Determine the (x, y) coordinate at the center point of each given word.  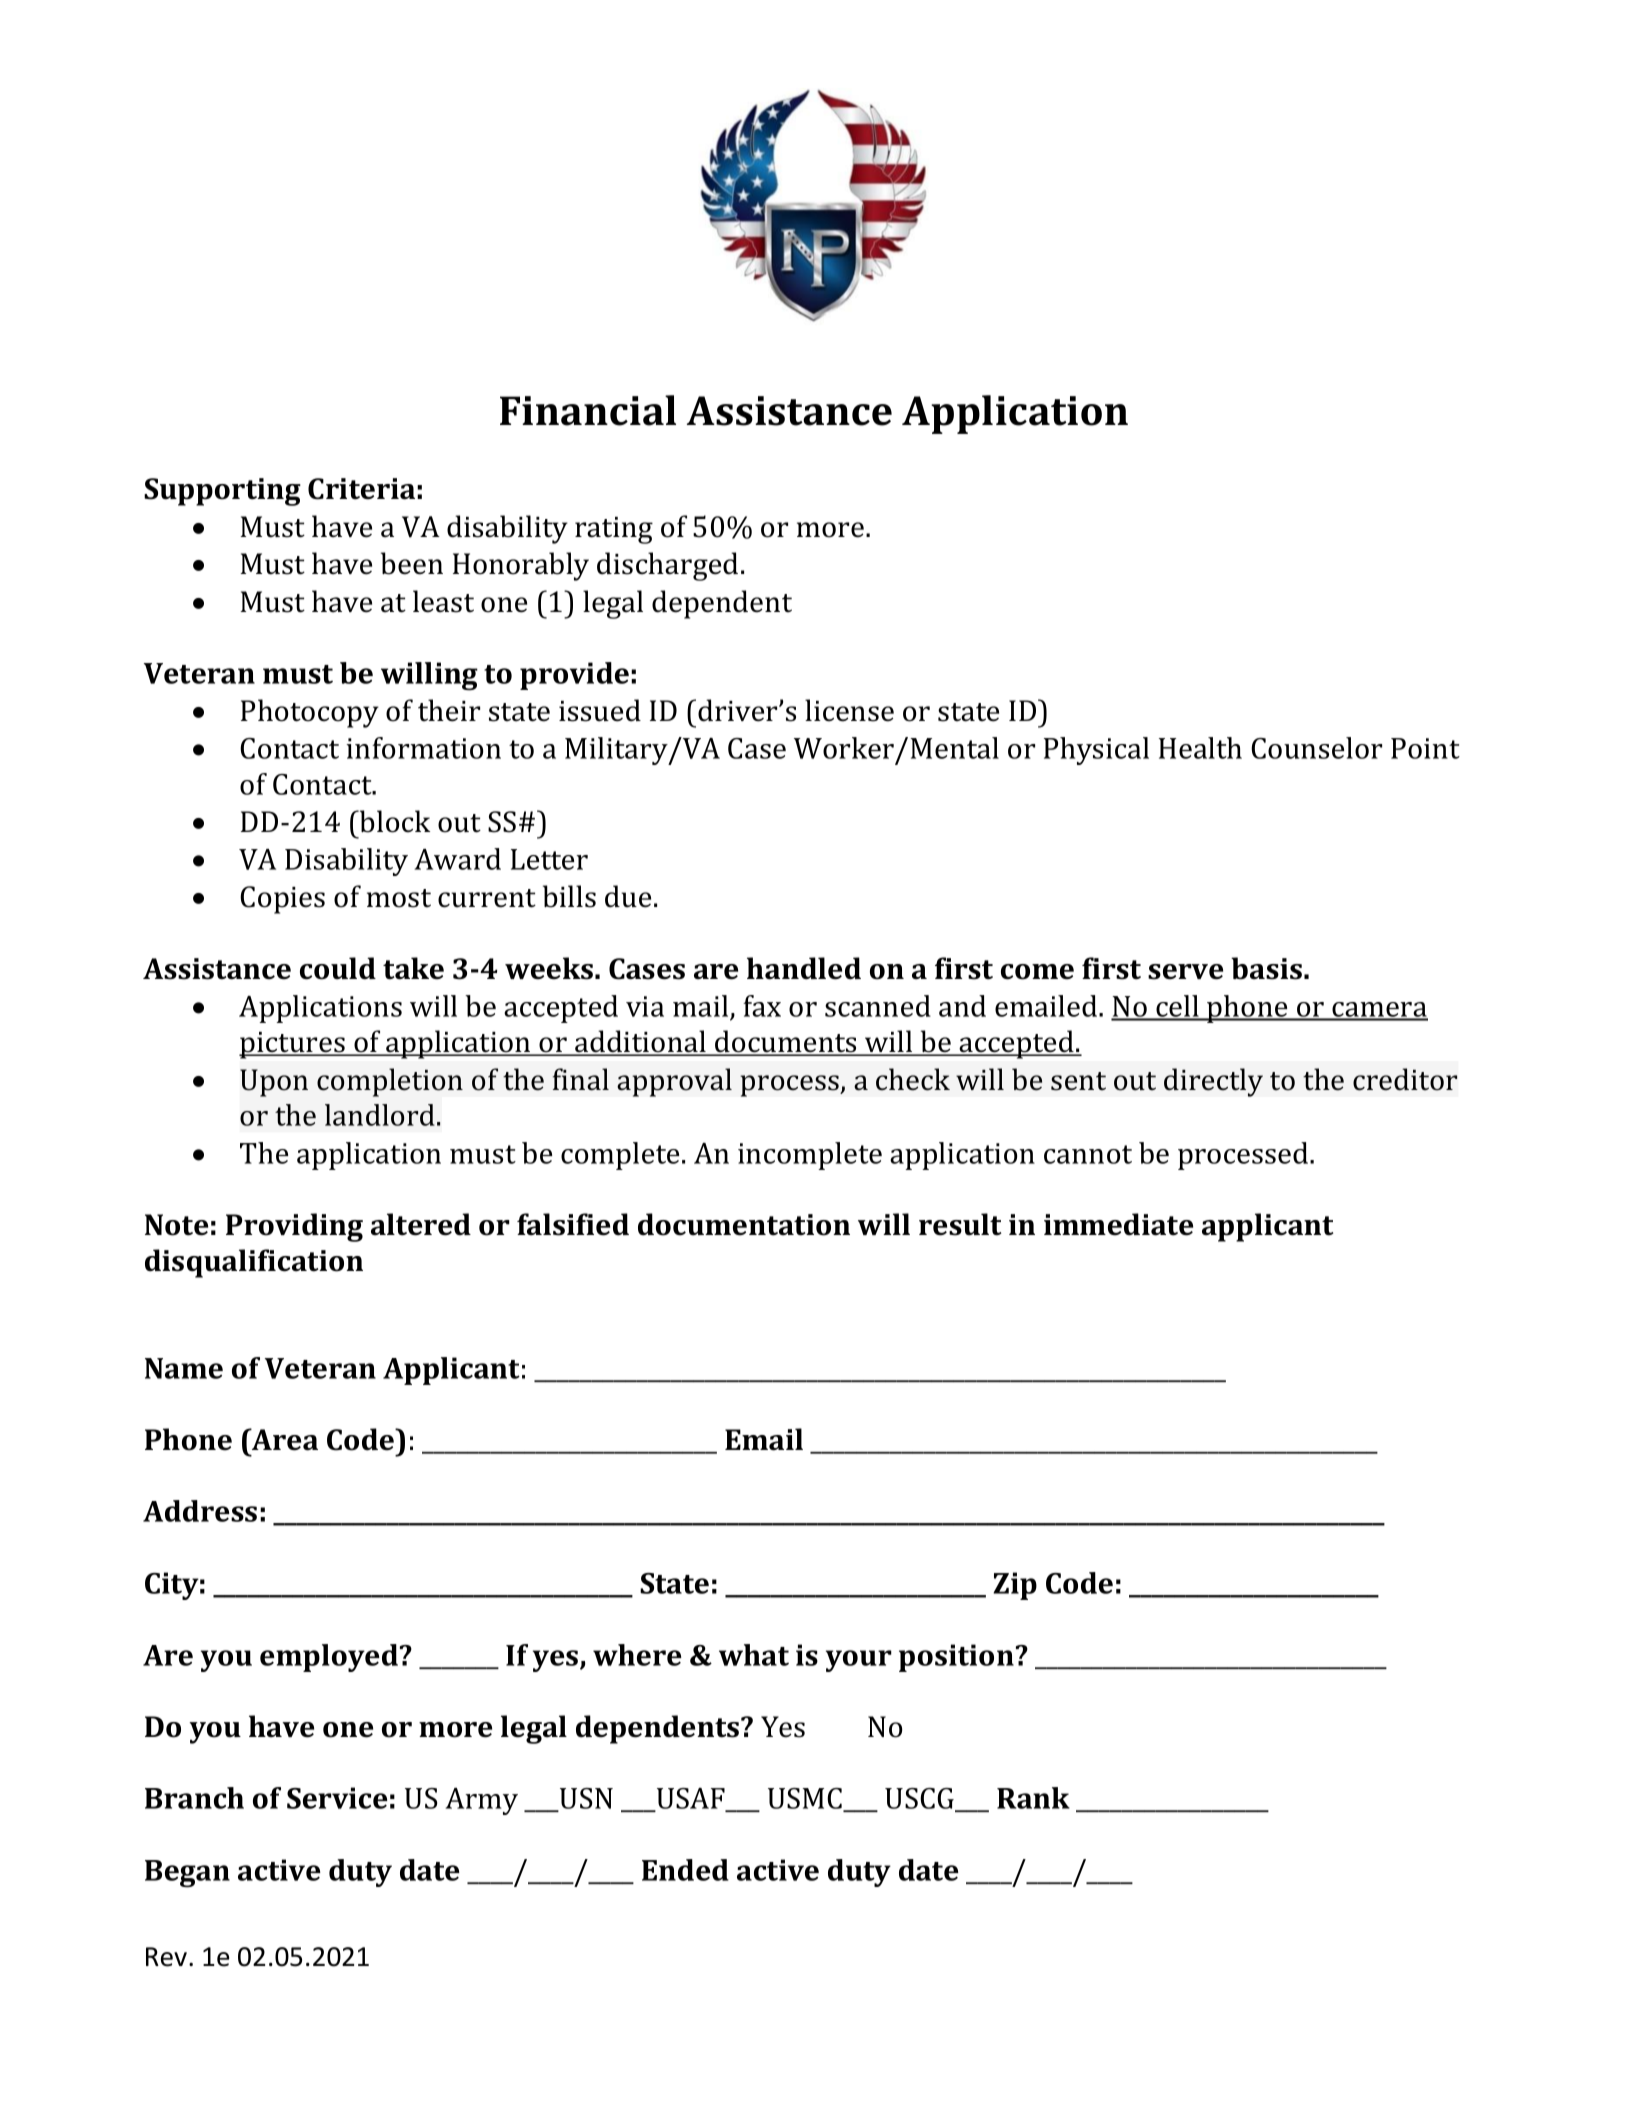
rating (614, 530)
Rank (1033, 1798)
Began (187, 1874)
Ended (685, 1870)
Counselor (1316, 748)
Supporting (222, 492)
